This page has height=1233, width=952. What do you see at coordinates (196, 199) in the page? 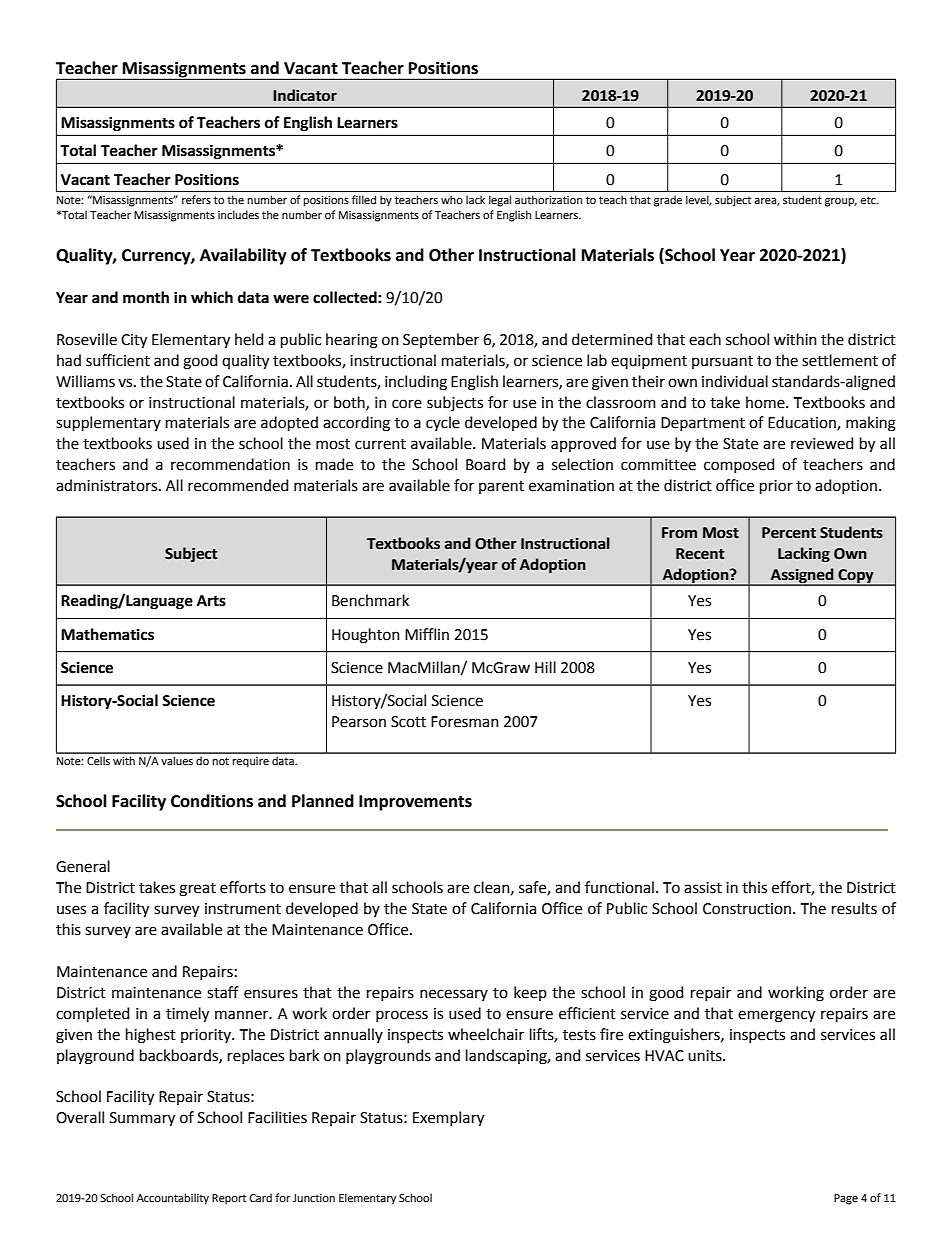
I see `refers` at bounding box center [196, 199].
